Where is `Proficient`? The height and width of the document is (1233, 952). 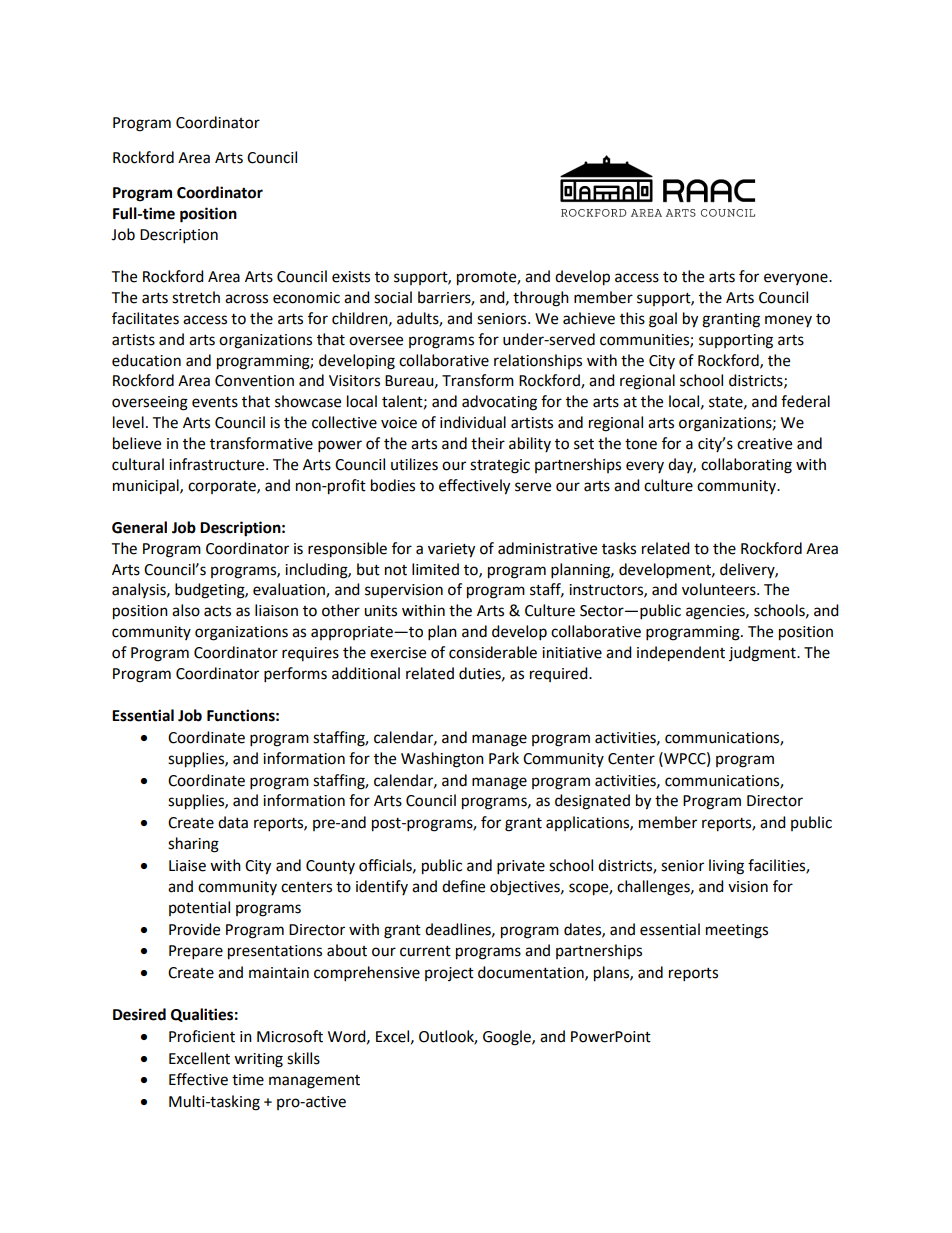 Proficient is located at coordinates (202, 1036).
